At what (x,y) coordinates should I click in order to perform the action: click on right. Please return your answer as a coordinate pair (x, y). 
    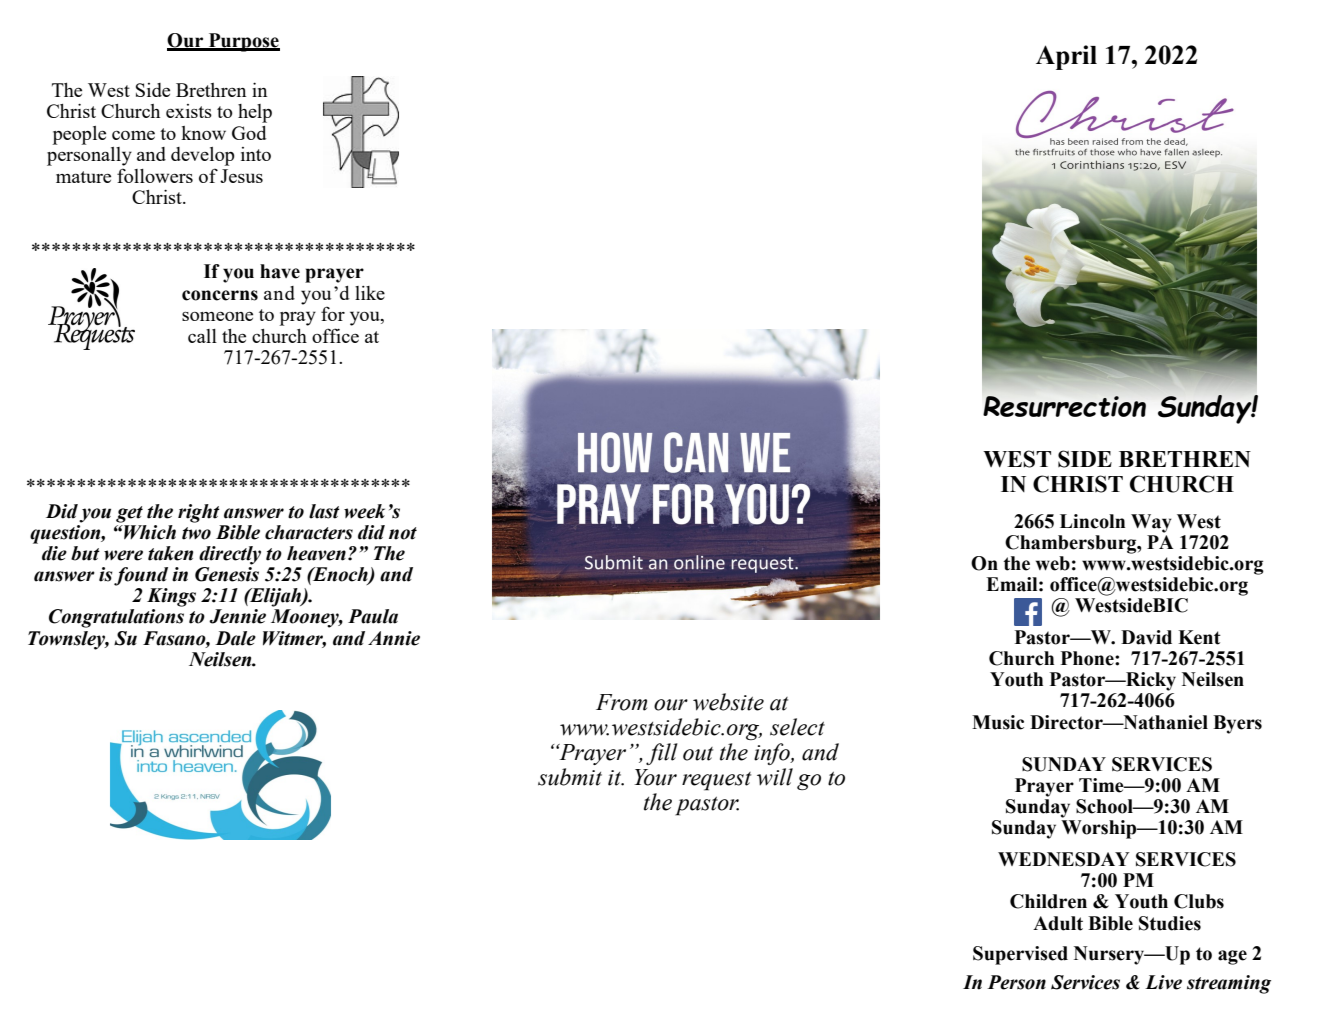
    Looking at the image, I should click on (199, 513).
